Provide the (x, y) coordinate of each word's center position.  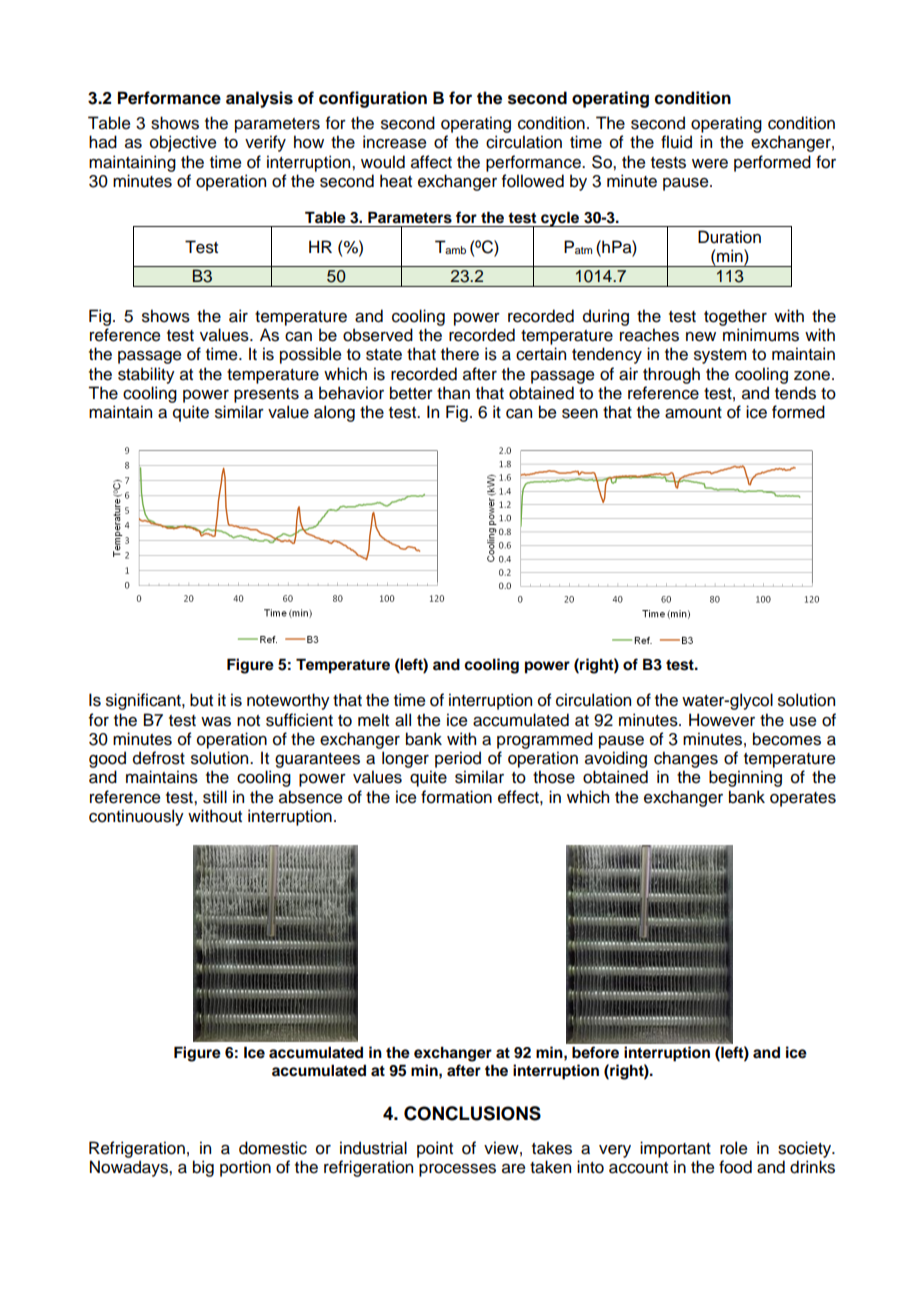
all (403, 720)
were (710, 164)
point (435, 1149)
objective (183, 143)
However (722, 720)
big (203, 1168)
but (201, 700)
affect (431, 162)
